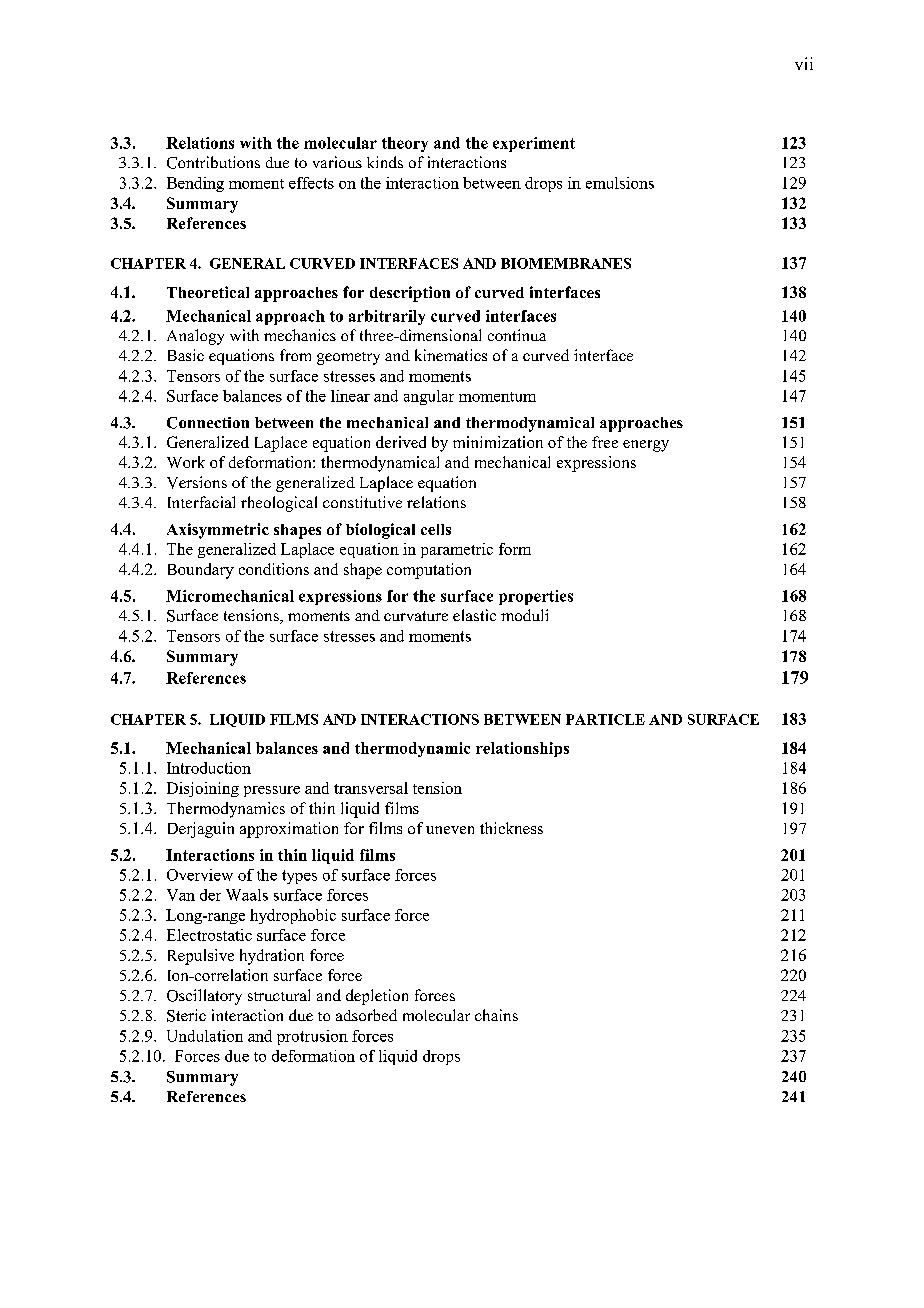  I want to click on pressure, so click(272, 791).
